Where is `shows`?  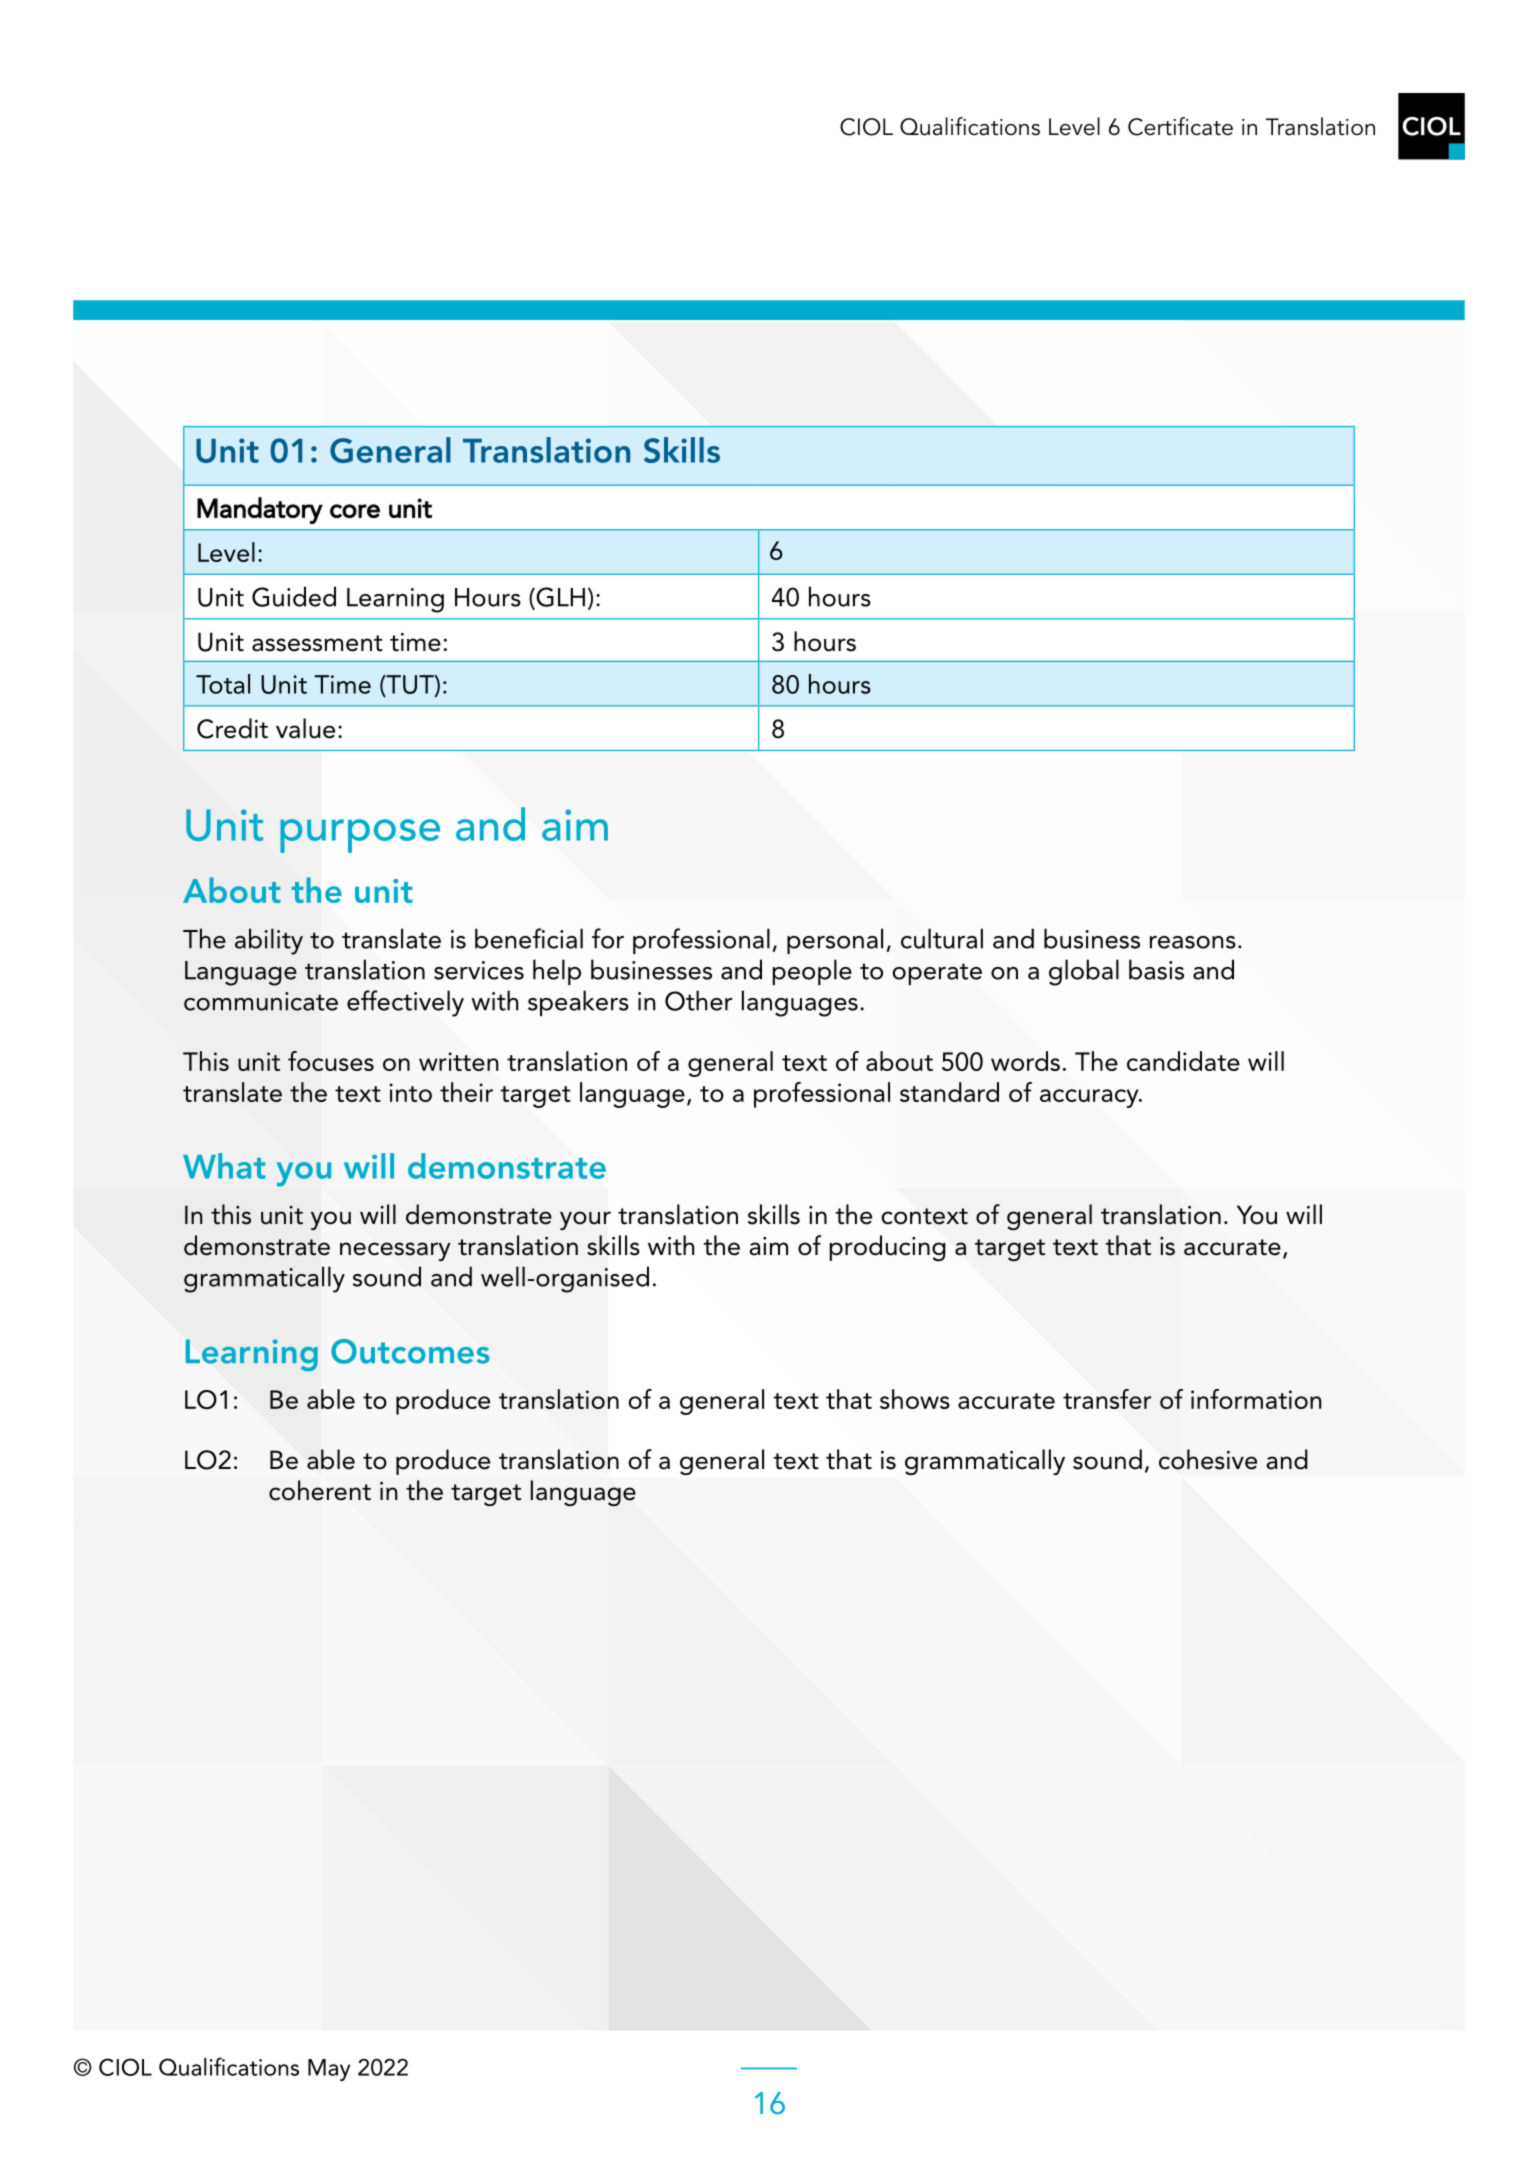 shows is located at coordinates (915, 1399).
